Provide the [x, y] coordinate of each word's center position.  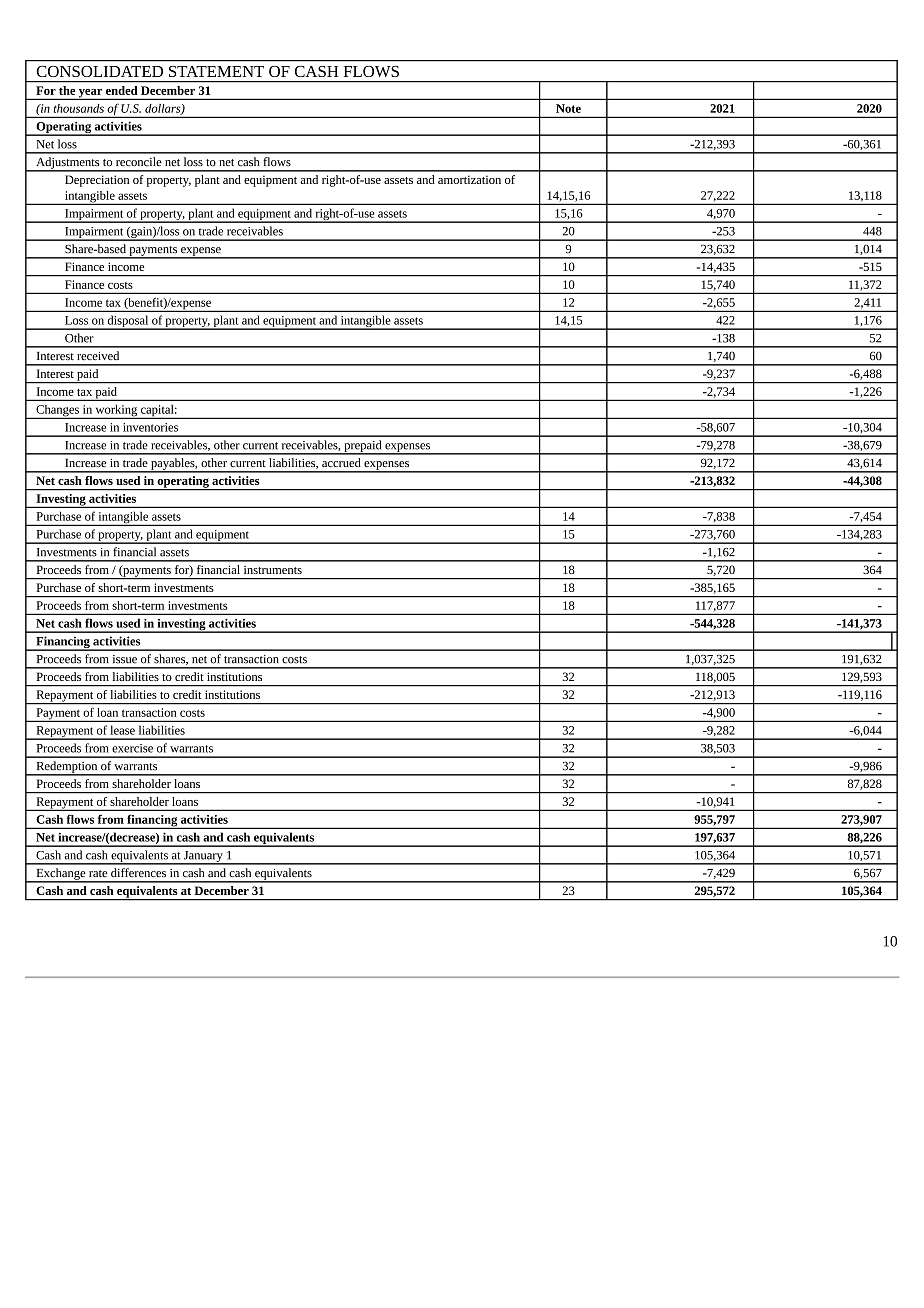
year [91, 94]
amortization [469, 179]
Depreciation [97, 181]
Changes [57, 412]
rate [98, 873]
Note [568, 108]
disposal [128, 322]
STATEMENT [216, 71]
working [116, 412]
